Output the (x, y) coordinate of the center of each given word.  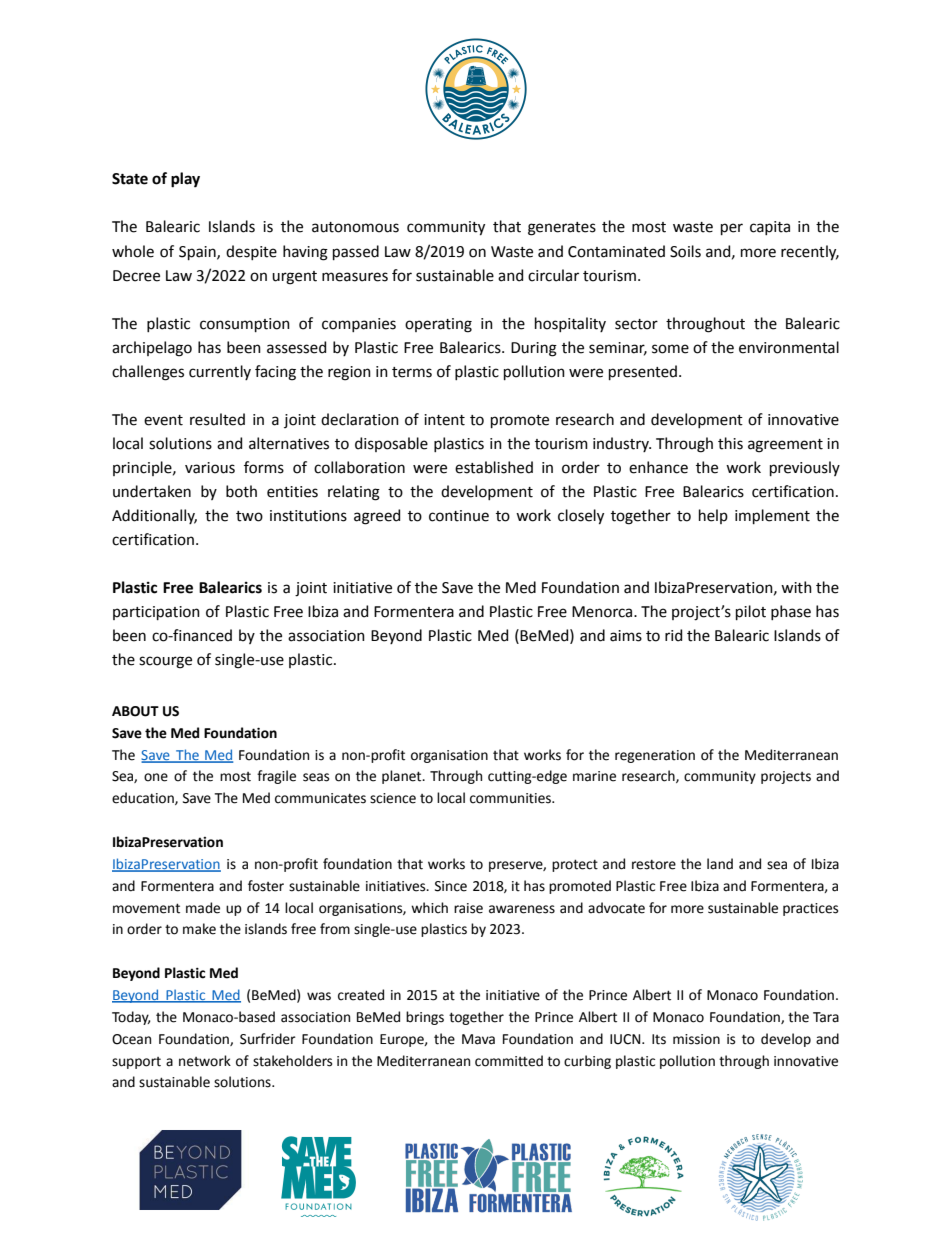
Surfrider (268, 1039)
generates (562, 229)
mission (696, 1039)
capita (770, 228)
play (185, 180)
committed (509, 1061)
